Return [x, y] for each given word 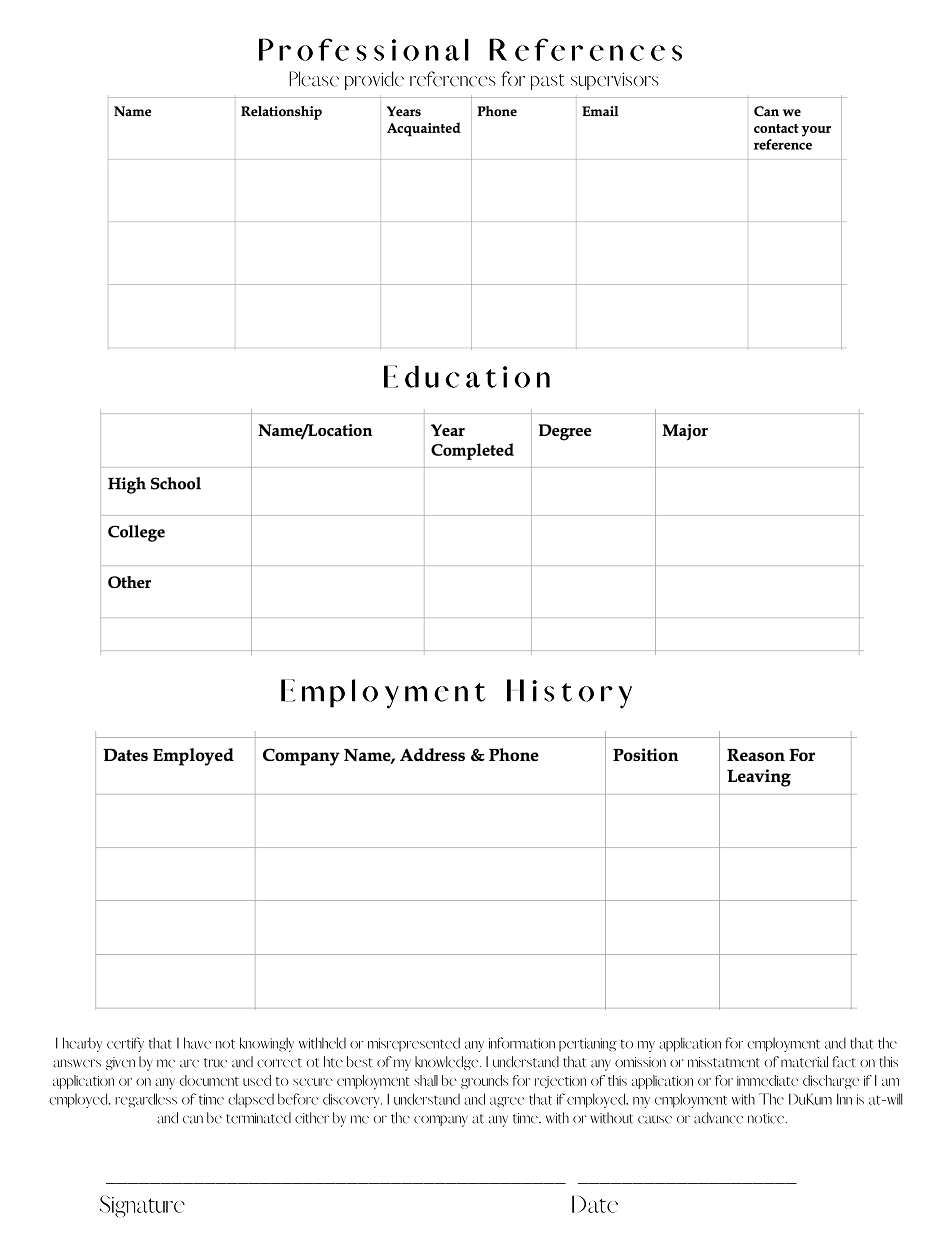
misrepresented [414, 1044]
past [547, 82]
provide [374, 80]
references [453, 79]
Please [314, 79]
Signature [142, 1206]
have [197, 1043]
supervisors [615, 81]
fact [844, 1062]
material [804, 1062]
